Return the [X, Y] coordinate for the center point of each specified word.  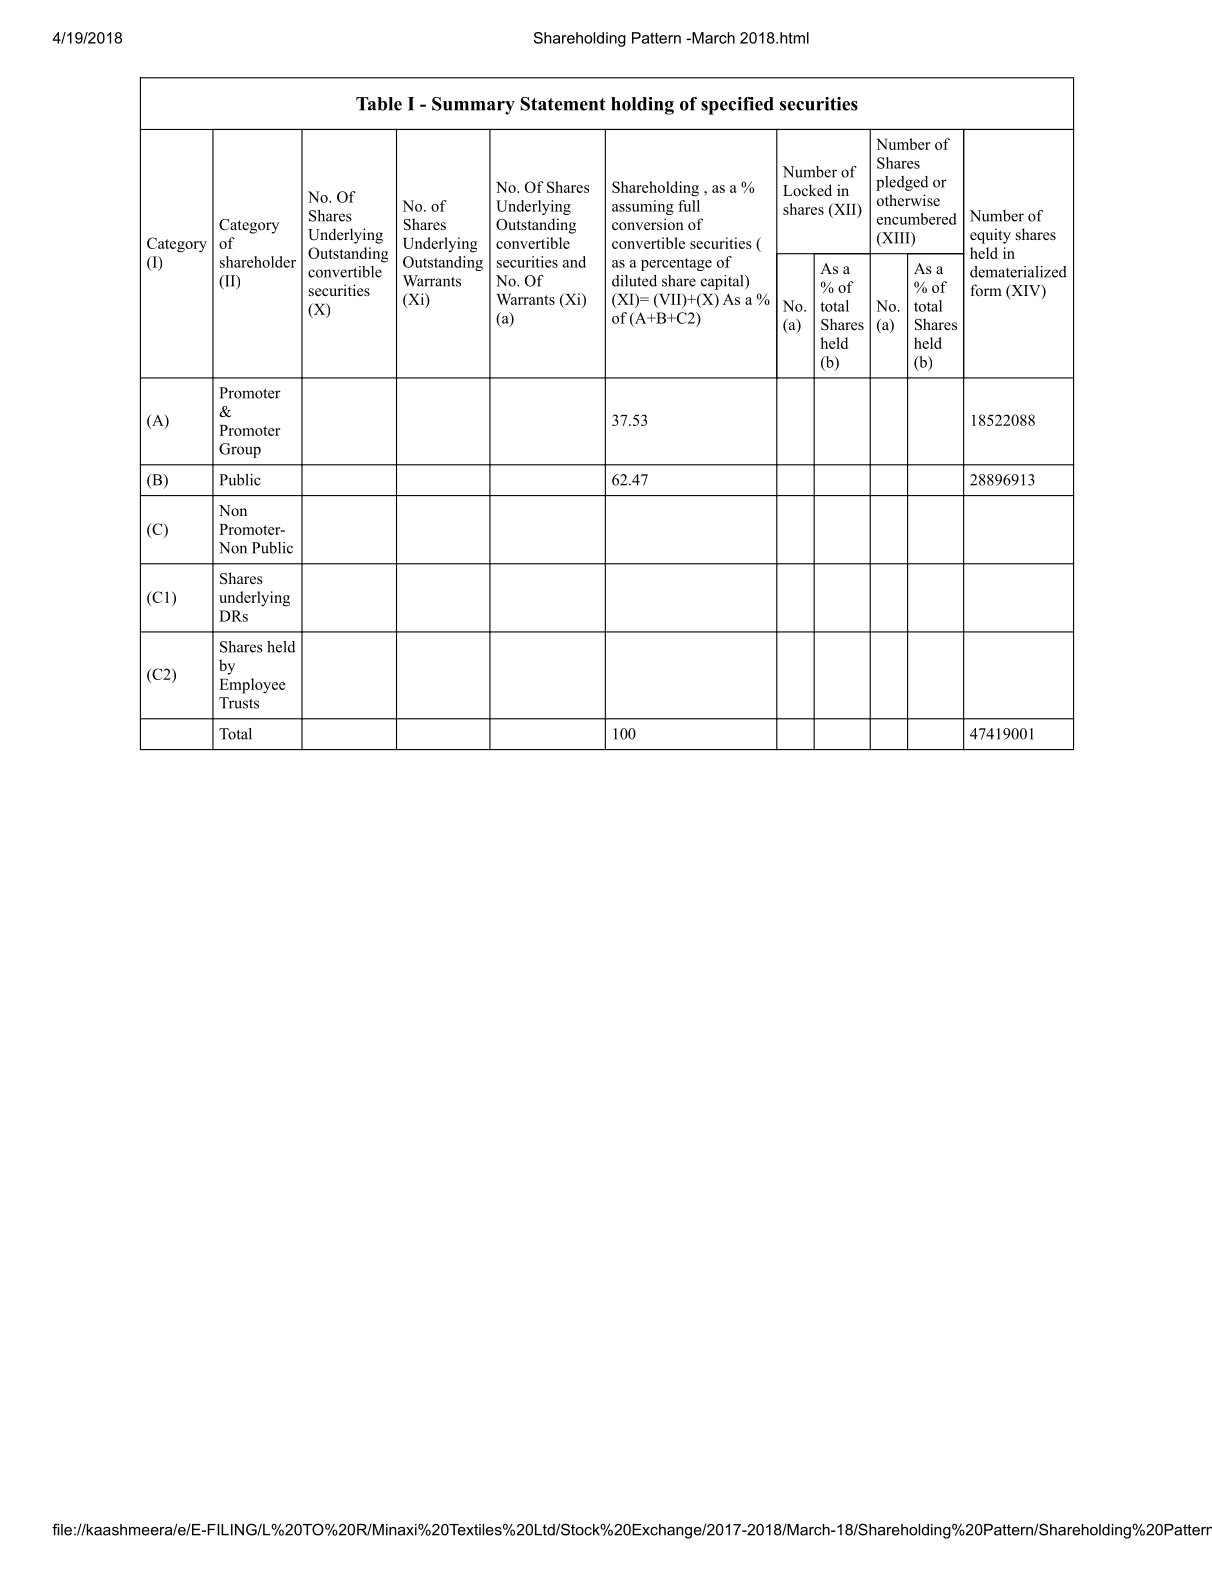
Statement [563, 104]
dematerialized [1018, 272]
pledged [902, 183]
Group [240, 450]
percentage [676, 264]
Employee [252, 686]
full [689, 206]
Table [379, 104]
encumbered [917, 219]
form [986, 290]
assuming [643, 207]
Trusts [239, 703]
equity [990, 236]
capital [723, 282]
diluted [634, 281]
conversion [648, 224]
